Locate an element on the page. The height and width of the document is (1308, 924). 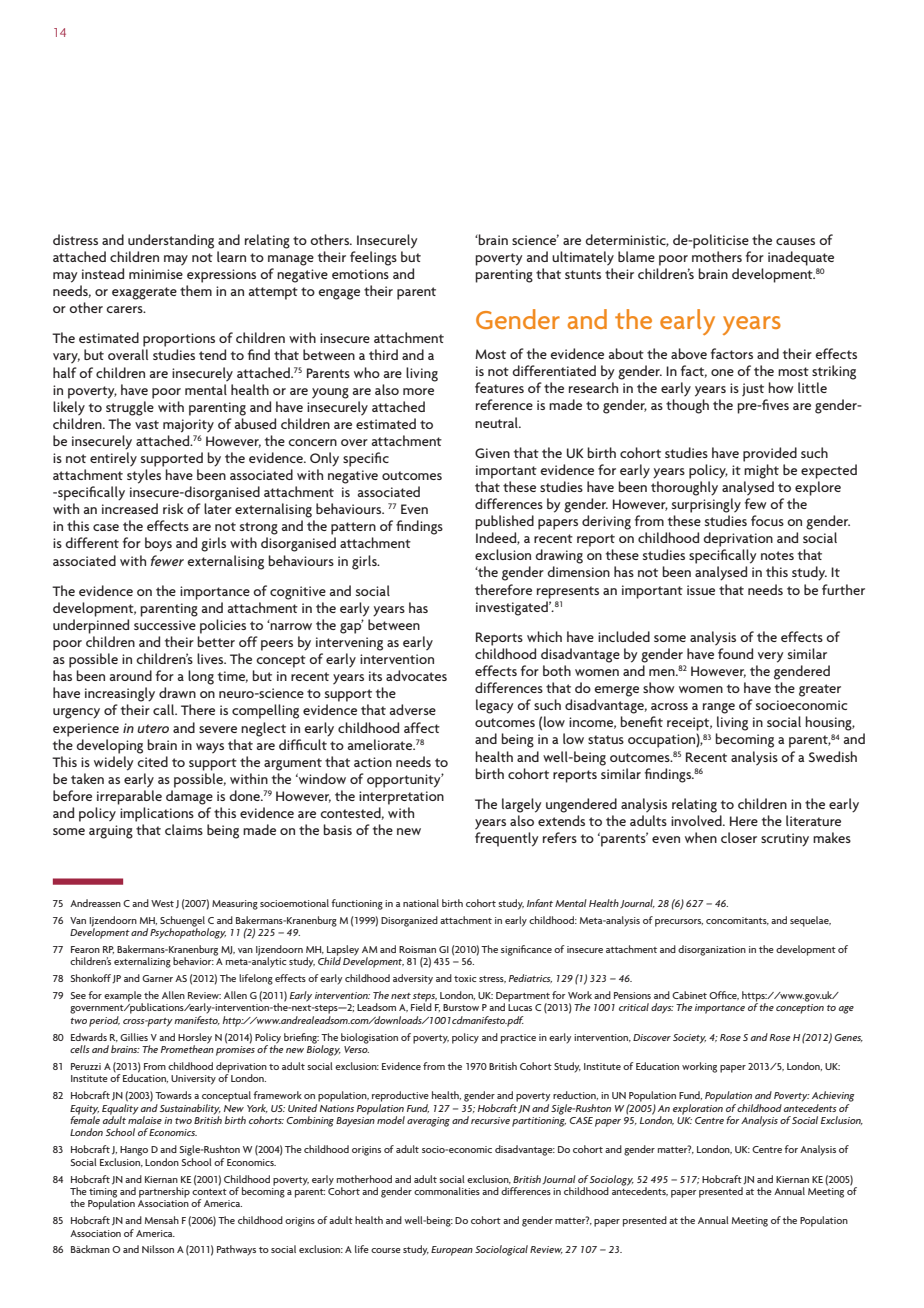
minimise is located at coordinates (156, 274).
